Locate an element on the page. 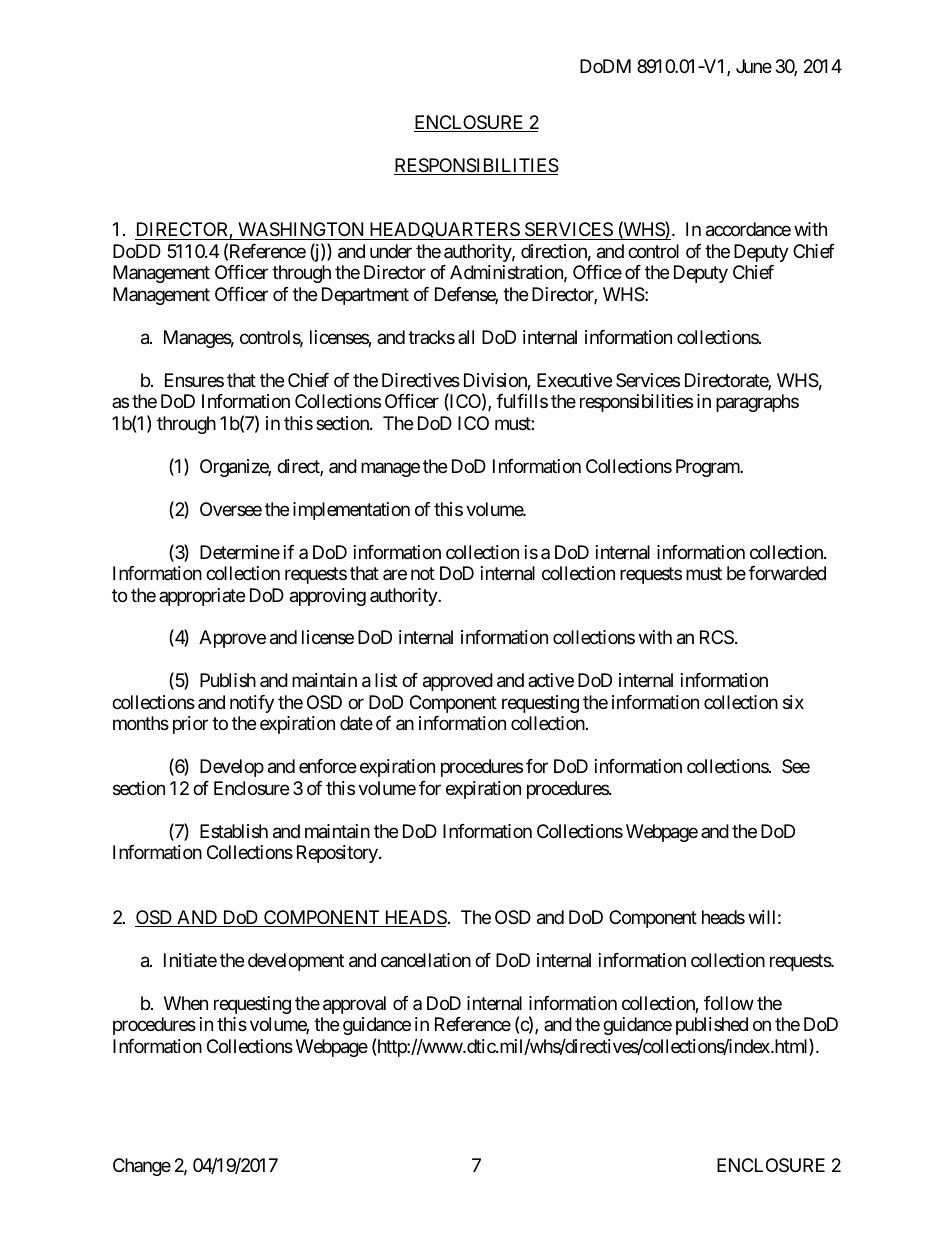  notify is located at coordinates (252, 704).
